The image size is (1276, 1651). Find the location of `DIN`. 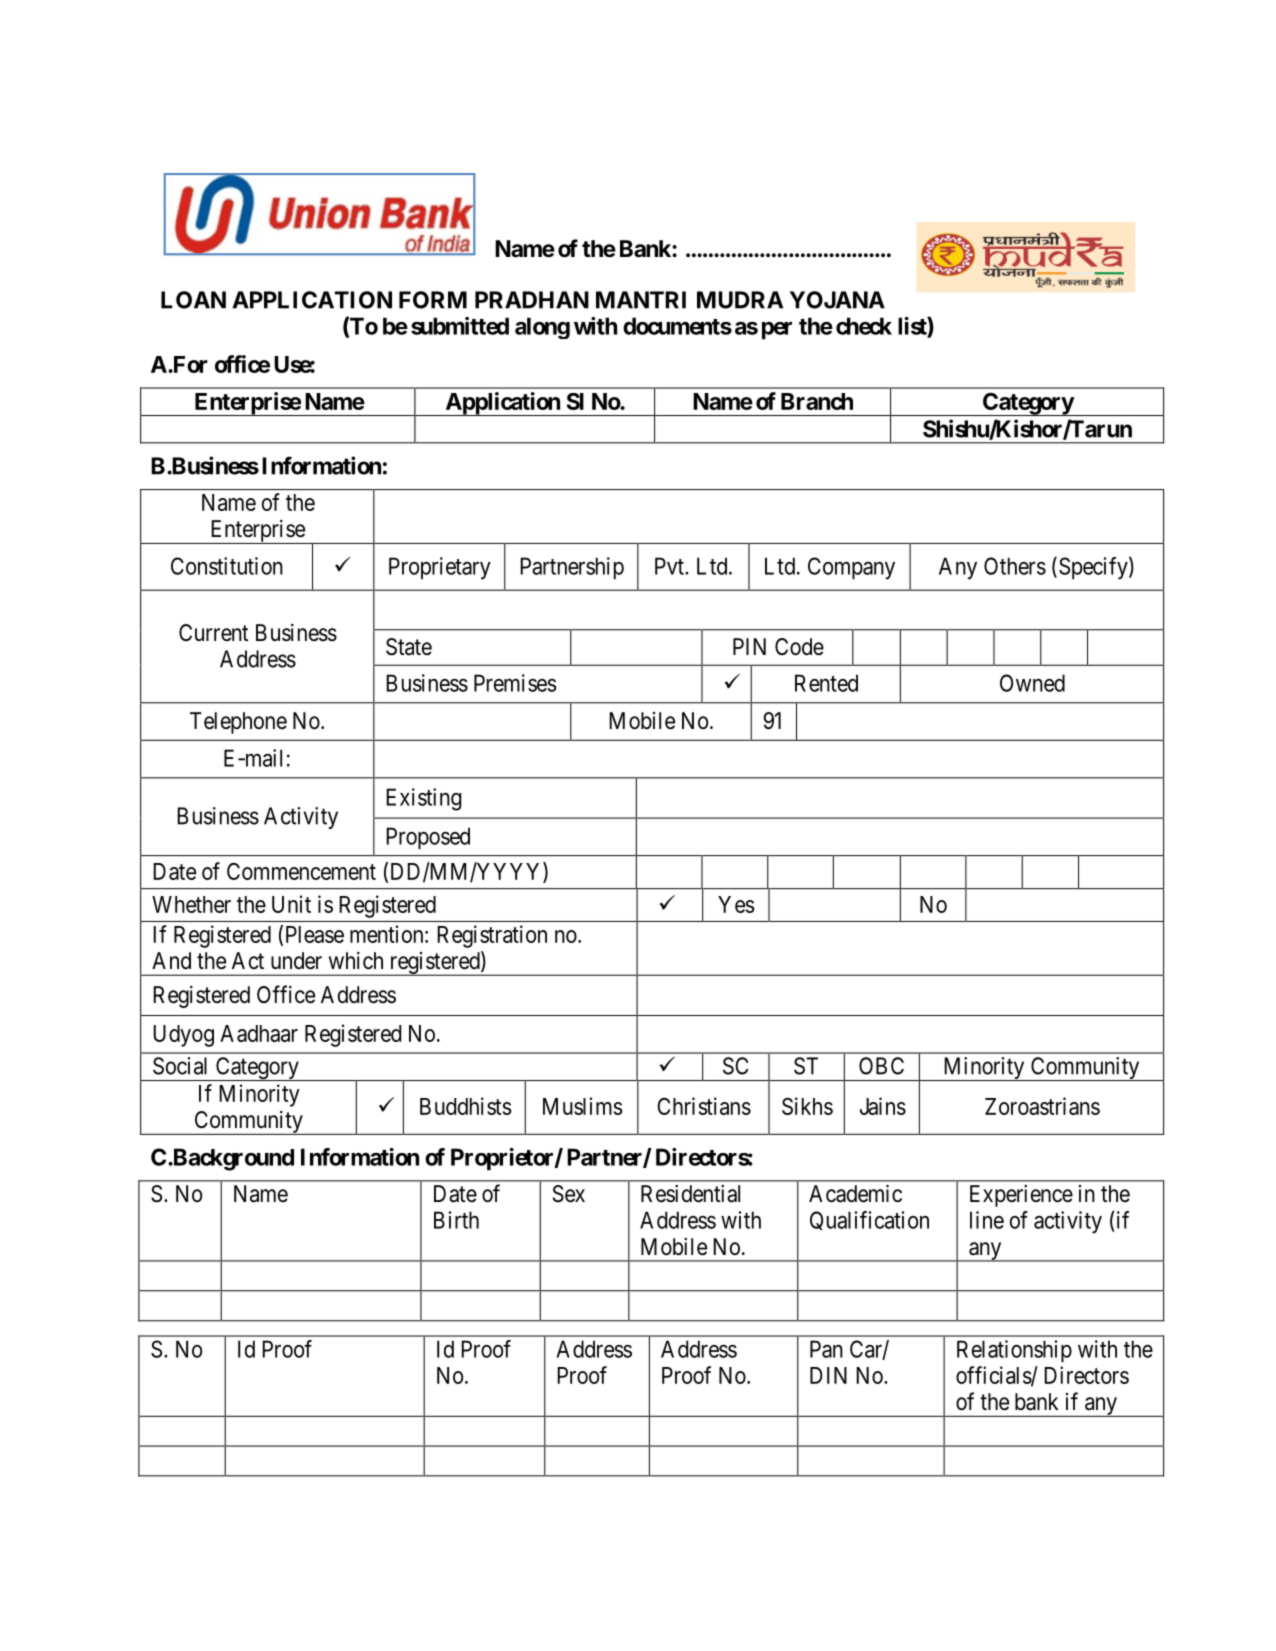

DIN is located at coordinates (828, 1375).
